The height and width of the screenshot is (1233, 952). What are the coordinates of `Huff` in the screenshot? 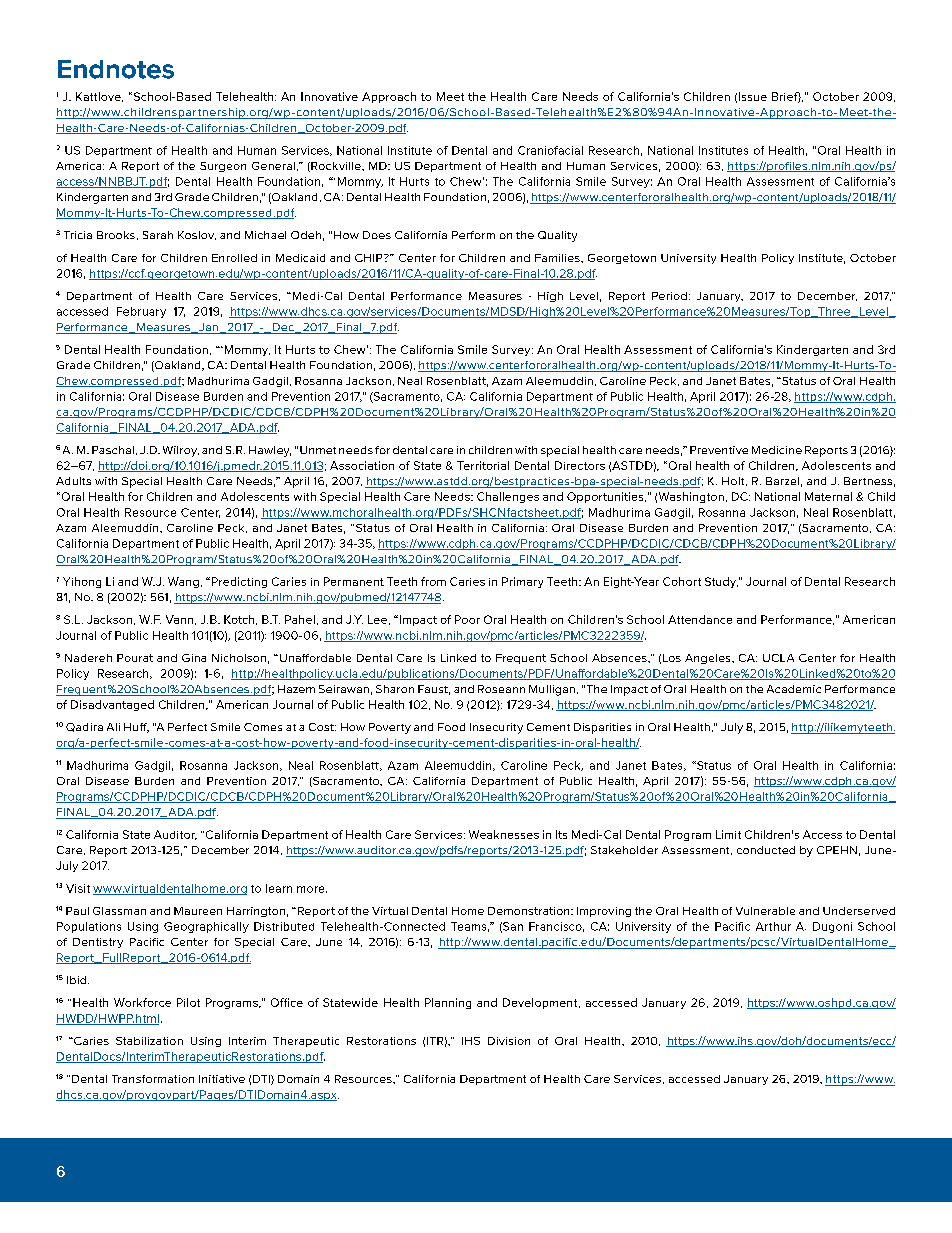 It's located at (136, 728).
